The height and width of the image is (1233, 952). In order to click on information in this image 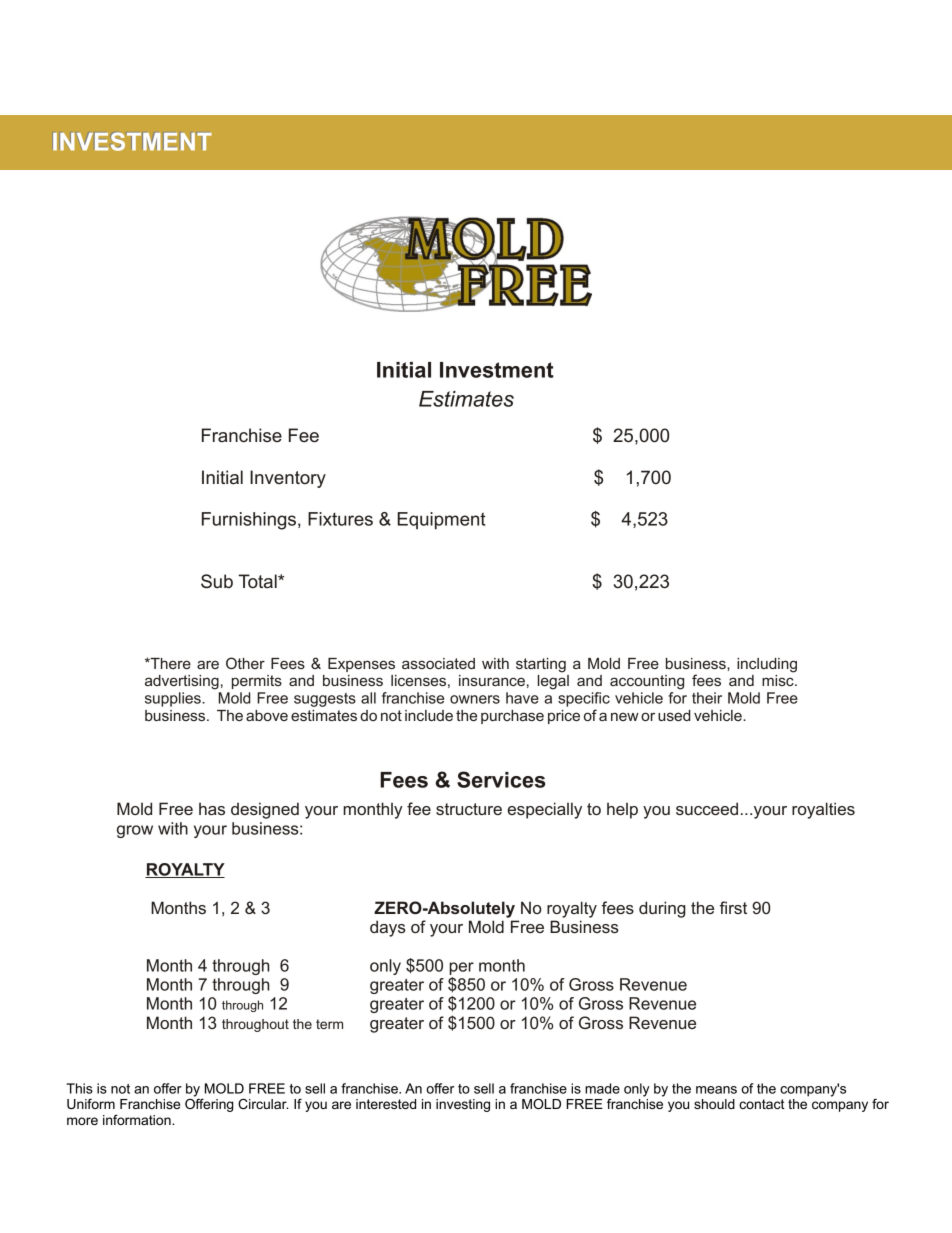, I will do `click(138, 1119)`.
